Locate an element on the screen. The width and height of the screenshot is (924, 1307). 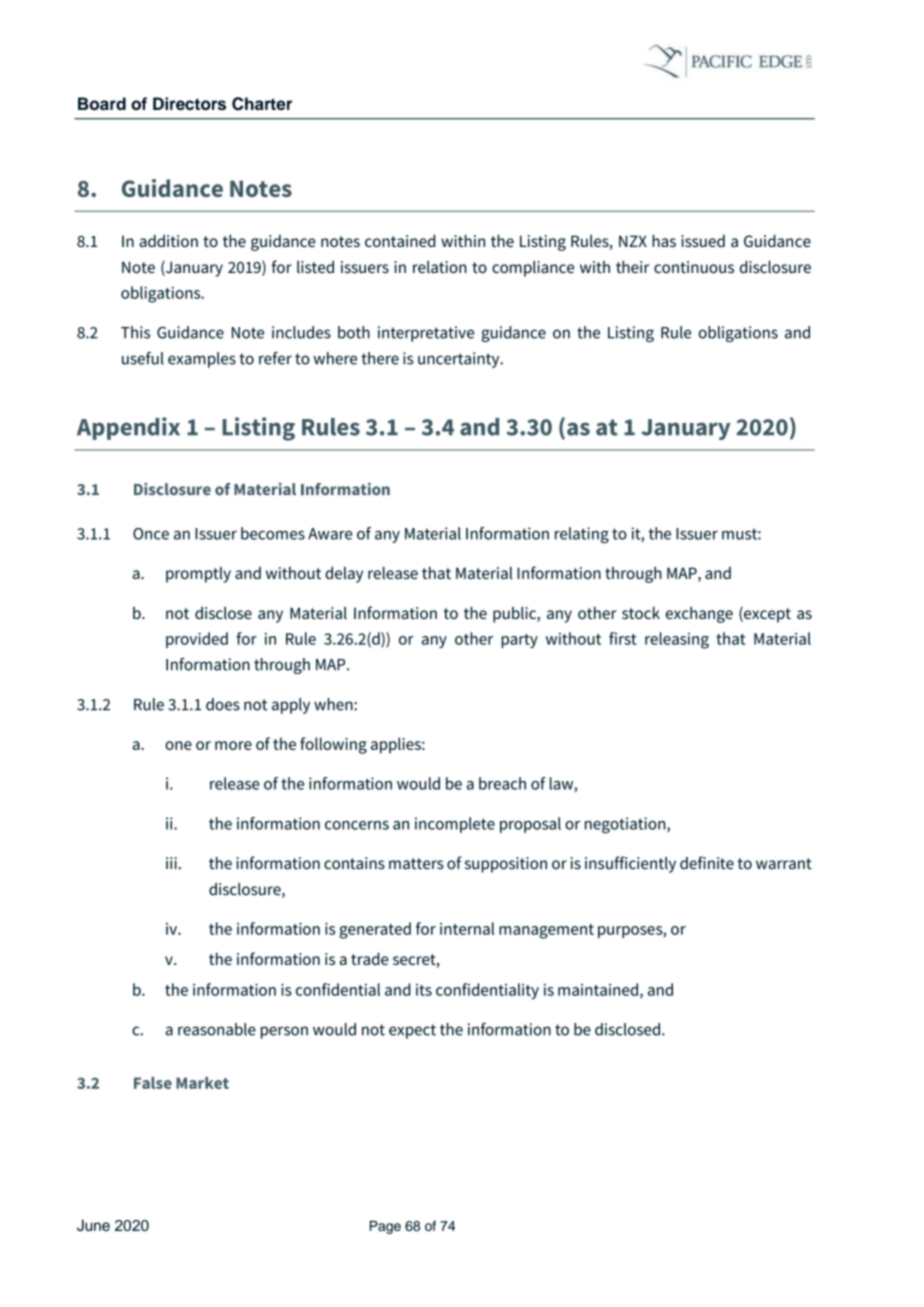
Directors is located at coordinates (189, 103).
